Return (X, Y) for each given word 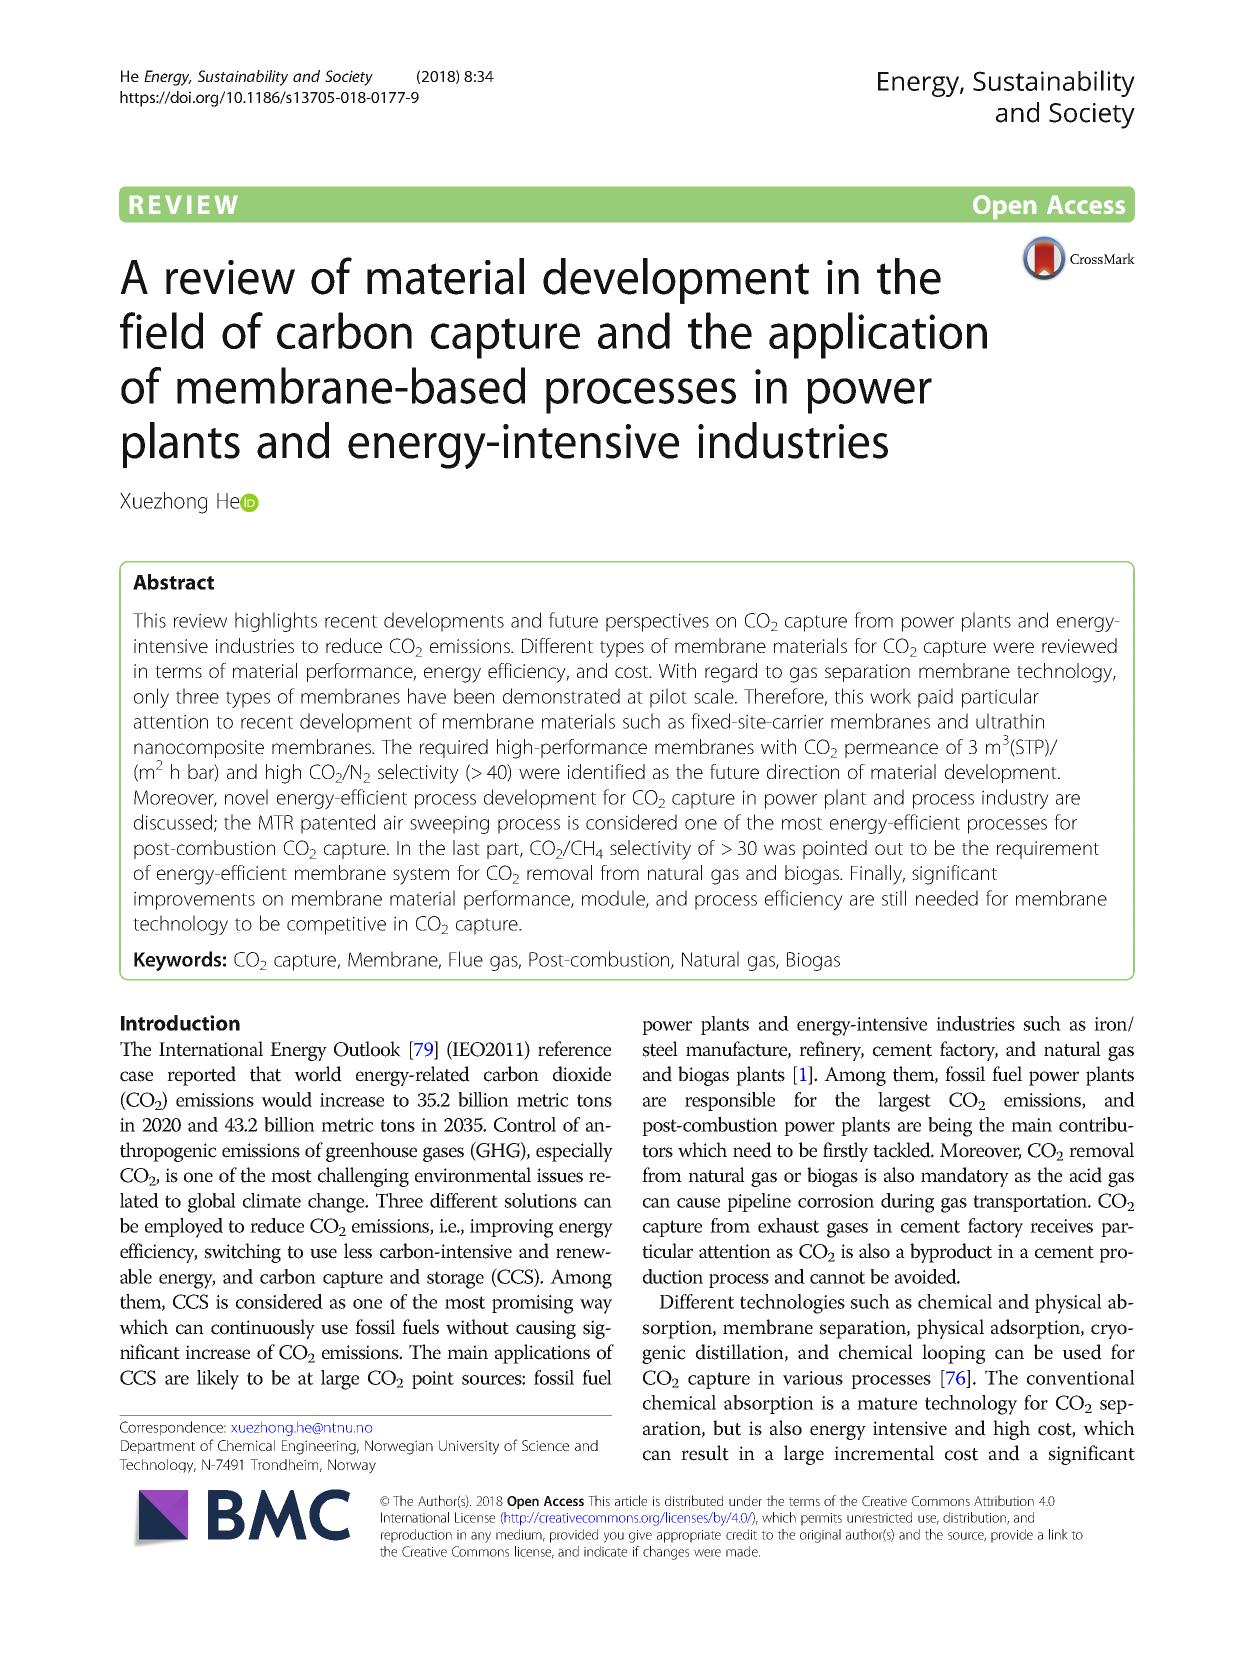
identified (606, 771)
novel (246, 797)
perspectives (657, 622)
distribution (975, 1518)
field (161, 330)
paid (935, 698)
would (286, 1099)
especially (574, 1152)
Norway (352, 1466)
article (631, 1500)
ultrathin (1010, 721)
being (950, 1127)
